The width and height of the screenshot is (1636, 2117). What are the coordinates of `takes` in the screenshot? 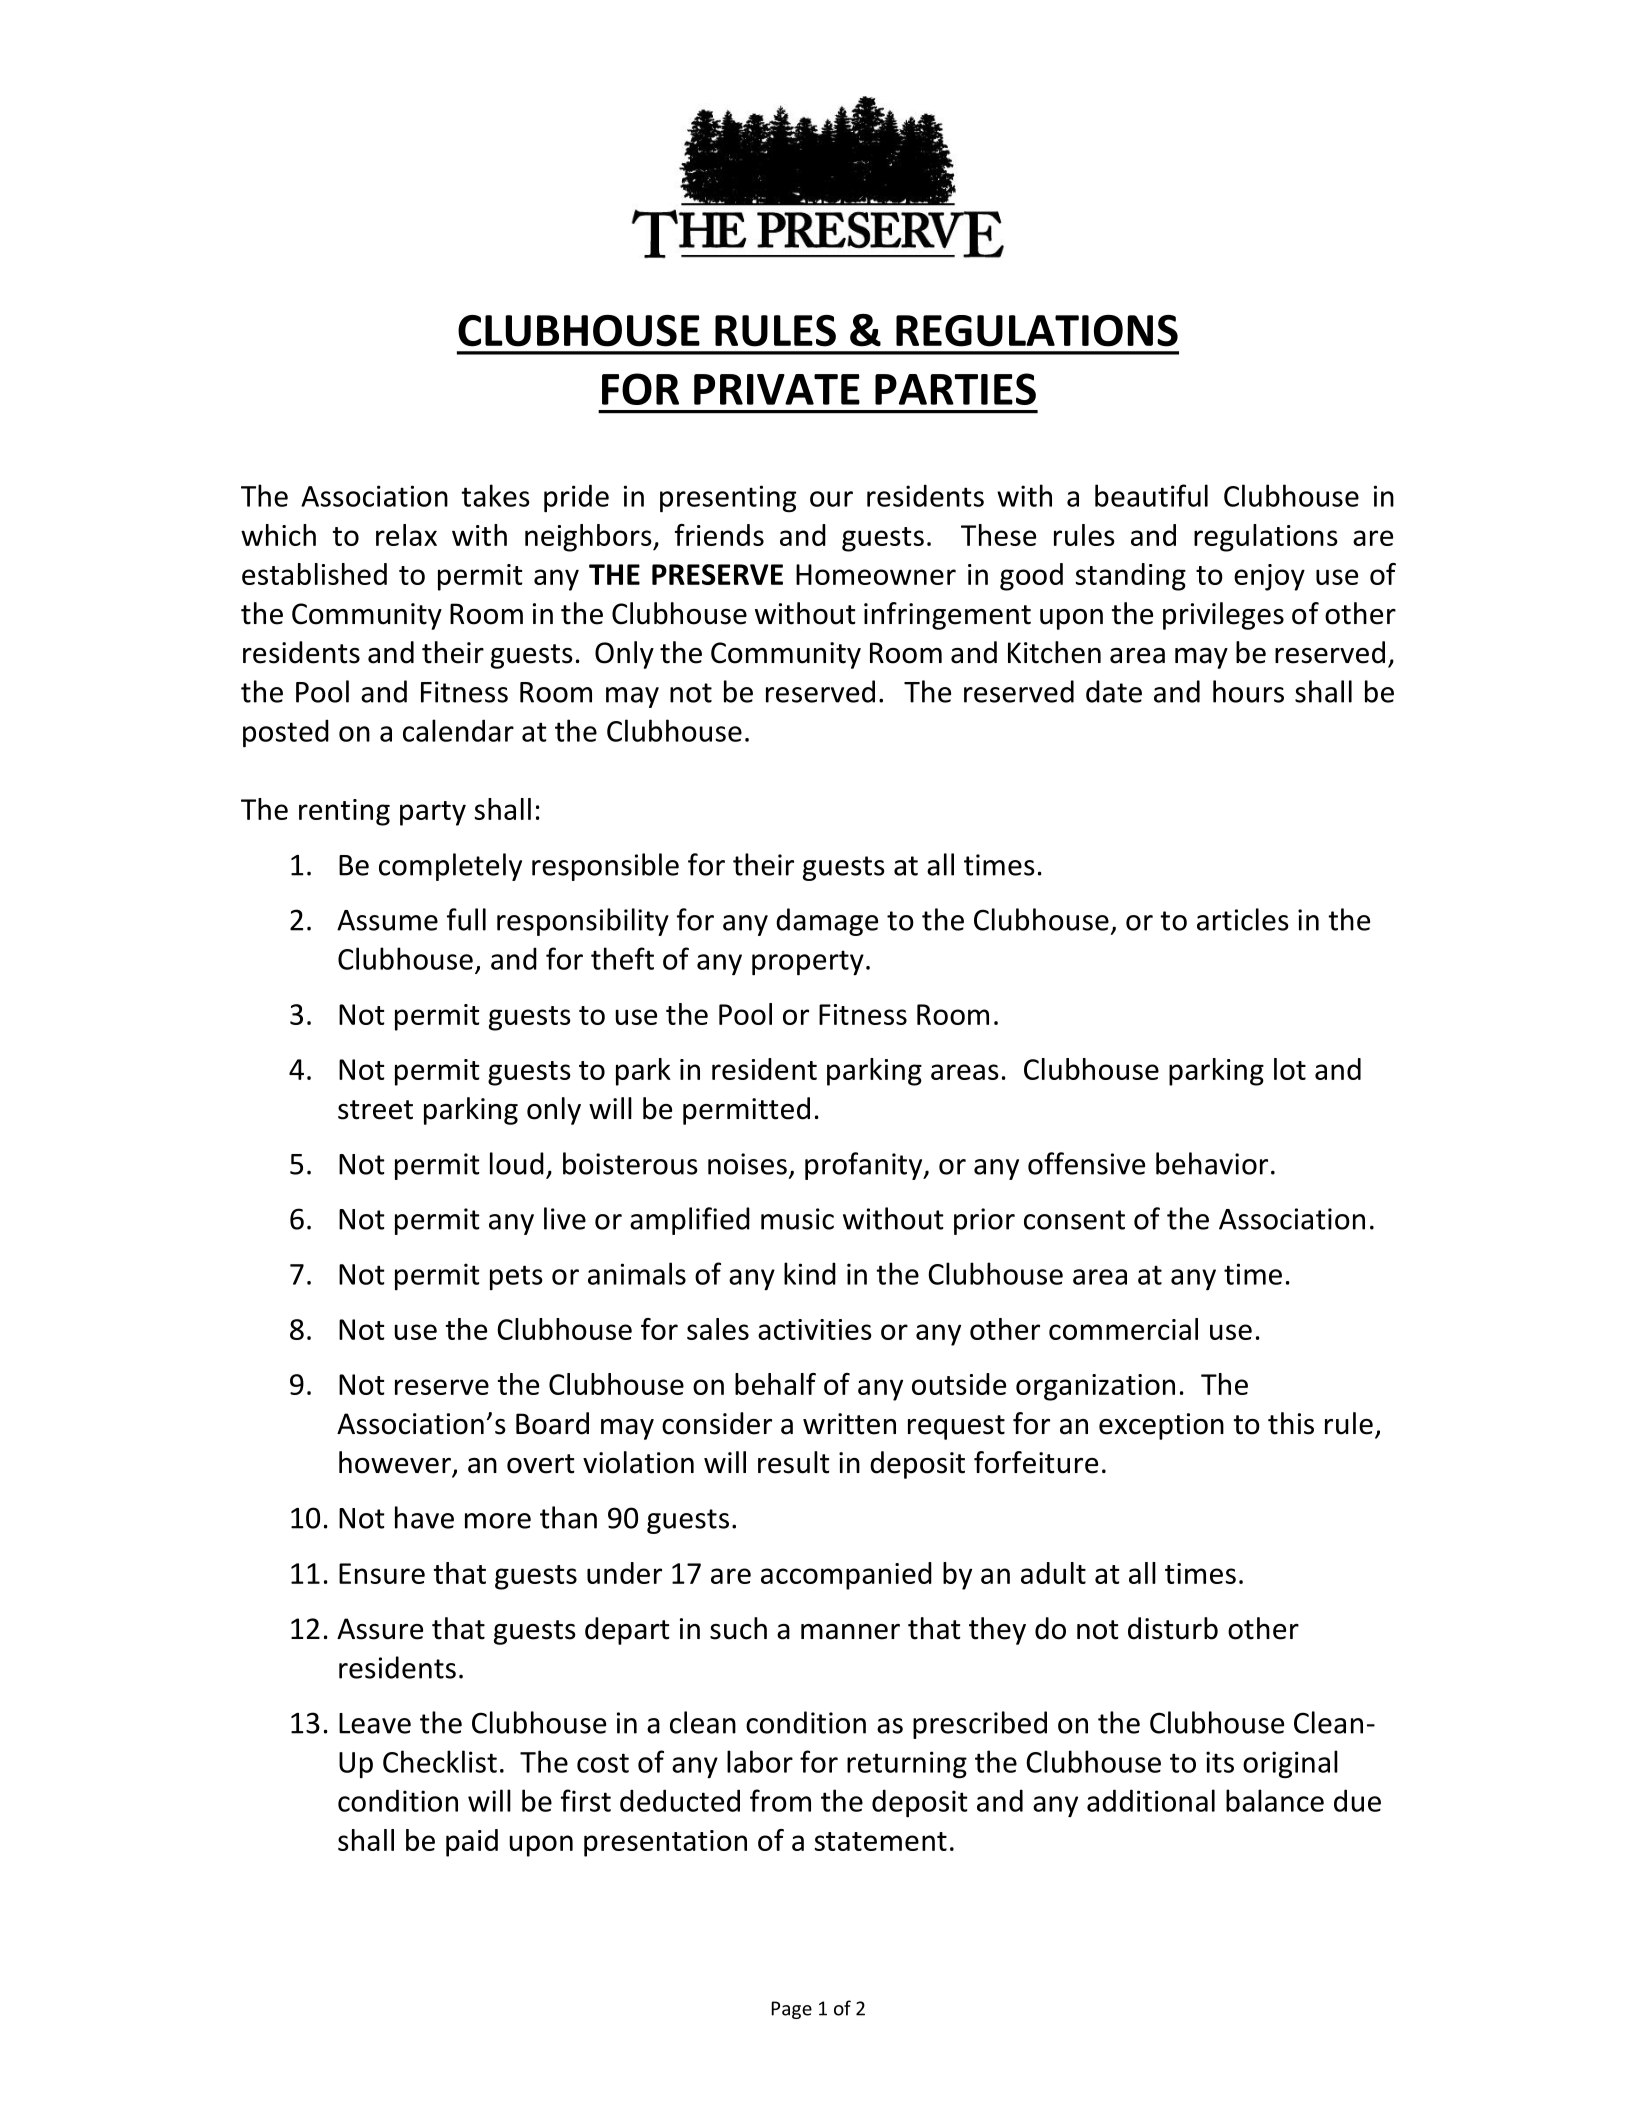 It's located at (495, 495).
